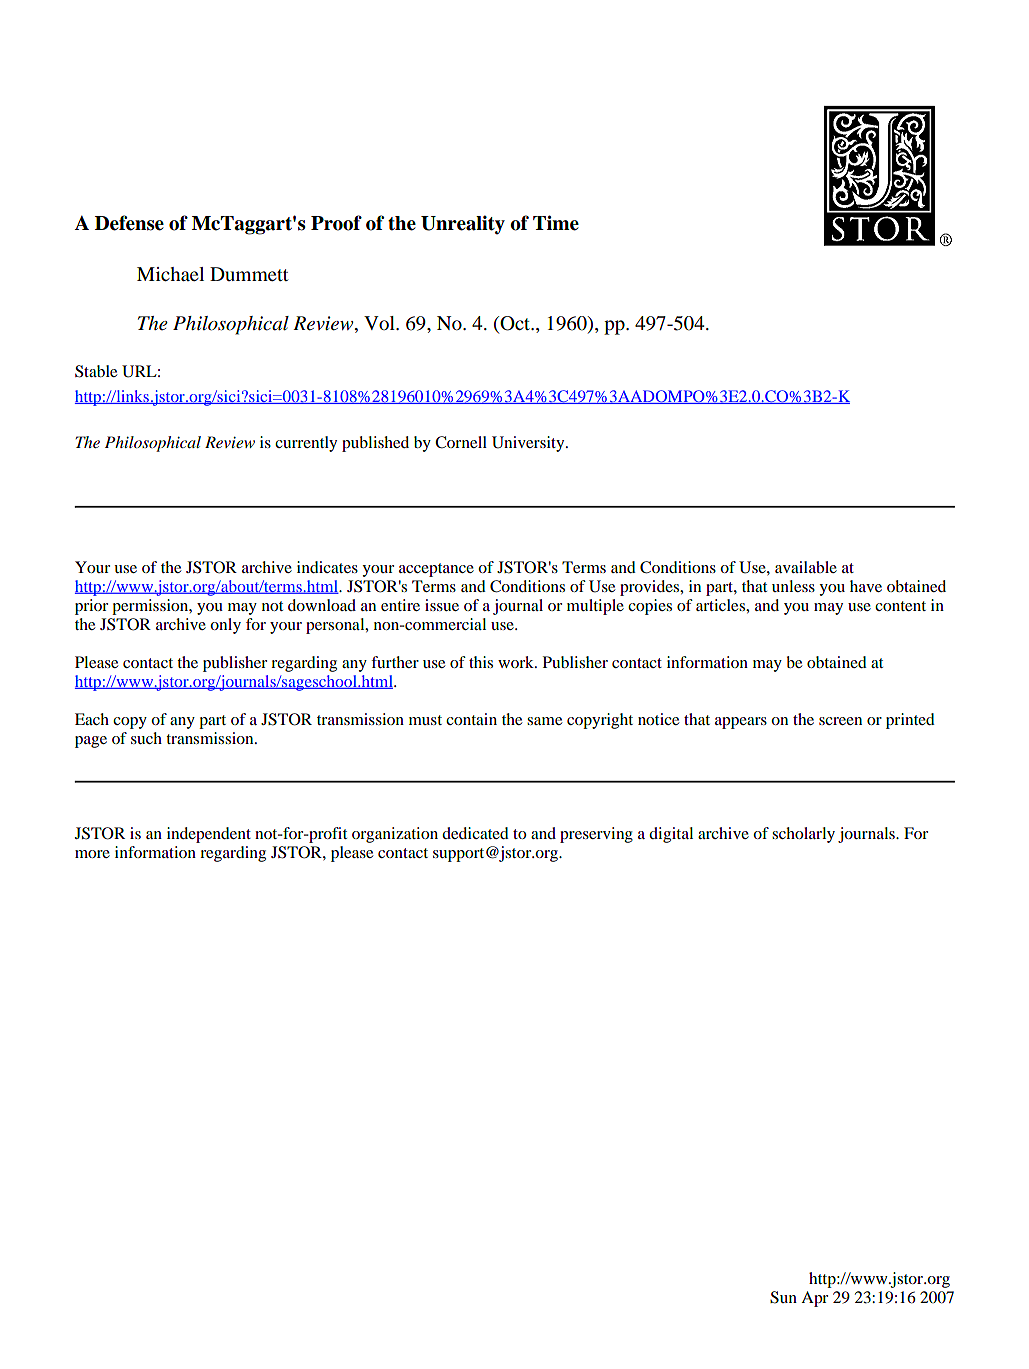  Describe the element at coordinates (170, 274) in the screenshot. I see `Michael` at that location.
